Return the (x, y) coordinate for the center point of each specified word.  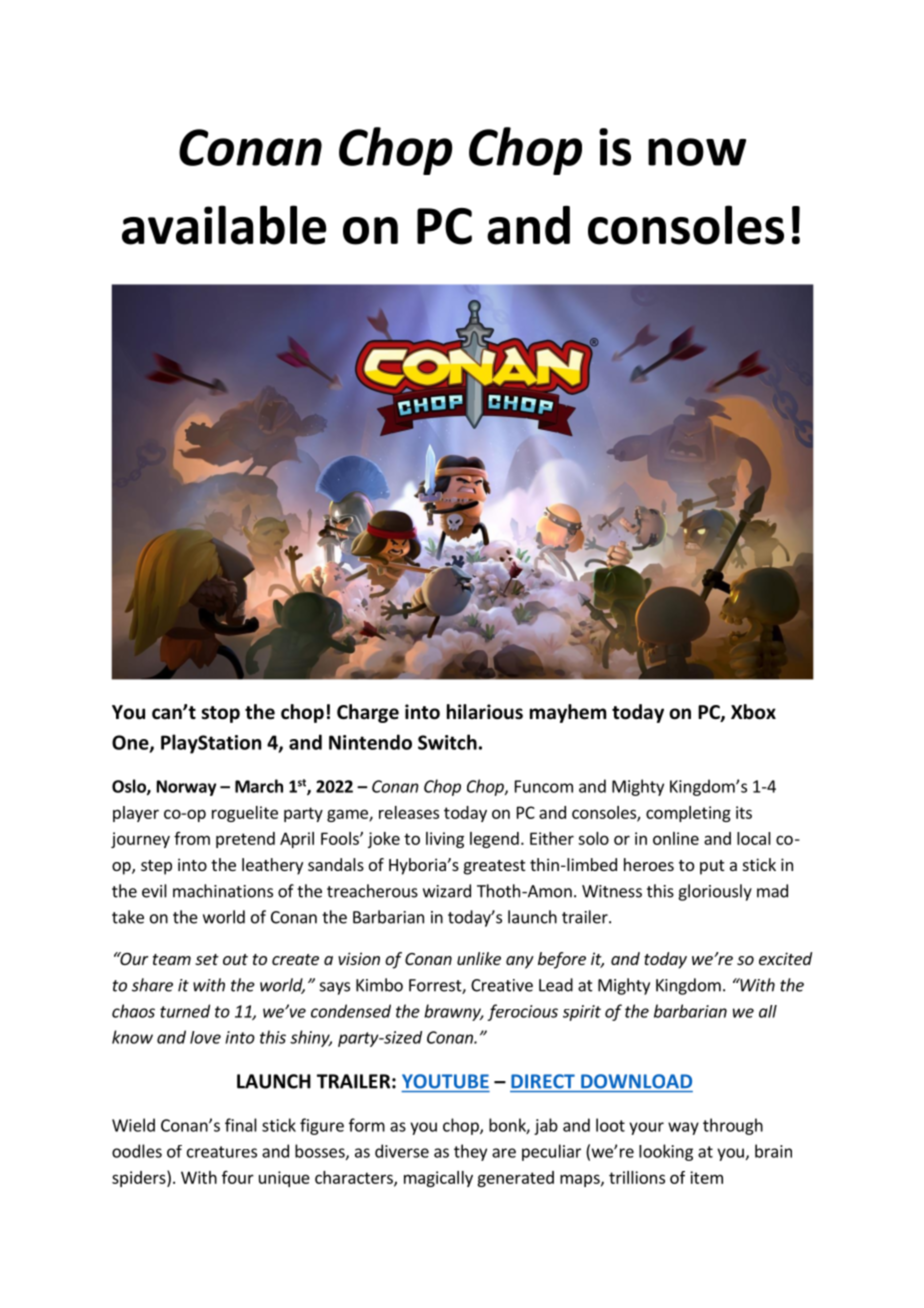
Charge (368, 713)
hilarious (485, 712)
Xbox (753, 712)
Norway (186, 788)
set (207, 959)
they (470, 1152)
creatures (222, 1152)
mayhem (568, 713)
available (224, 225)
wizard (447, 891)
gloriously (715, 892)
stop (220, 714)
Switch (447, 742)
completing (688, 814)
